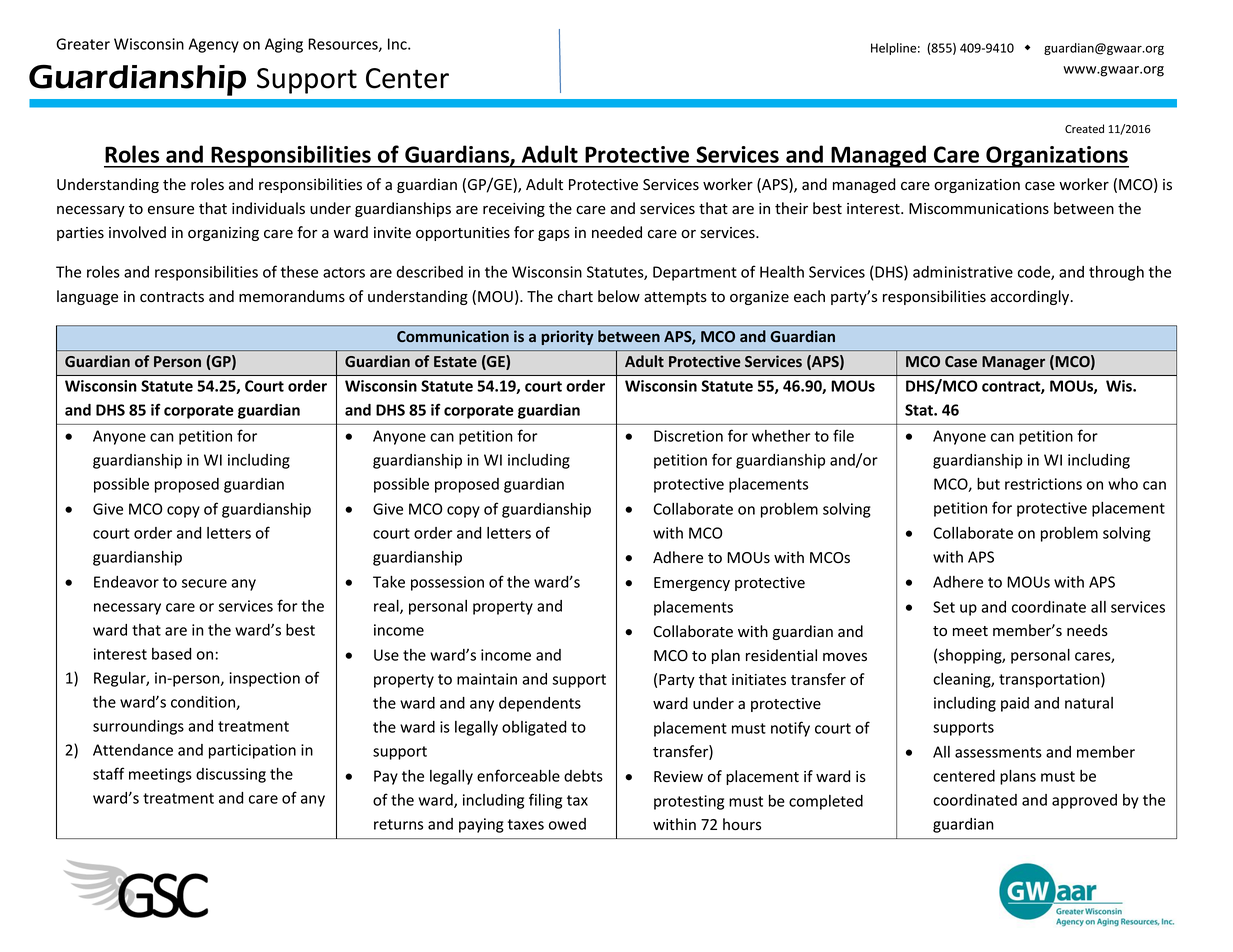 This screenshot has height=952, width=1233. Describe the element at coordinates (688, 436) in the screenshot. I see `Discretion` at that location.
